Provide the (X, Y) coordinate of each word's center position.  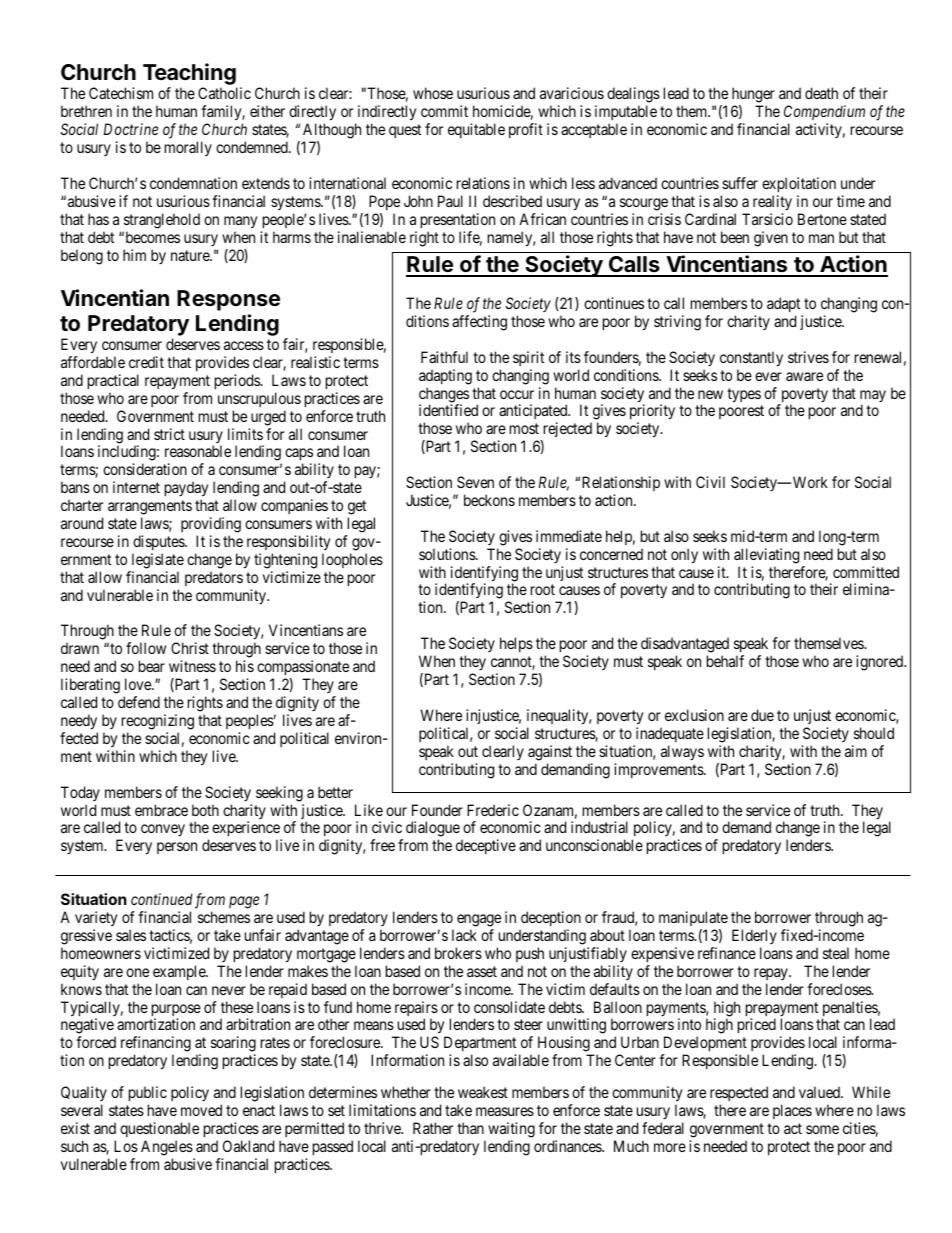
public (148, 1095)
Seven (475, 482)
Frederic (493, 810)
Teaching (190, 75)
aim (856, 751)
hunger (753, 96)
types (744, 395)
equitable (476, 130)
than (470, 1128)
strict (169, 434)
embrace (161, 810)
